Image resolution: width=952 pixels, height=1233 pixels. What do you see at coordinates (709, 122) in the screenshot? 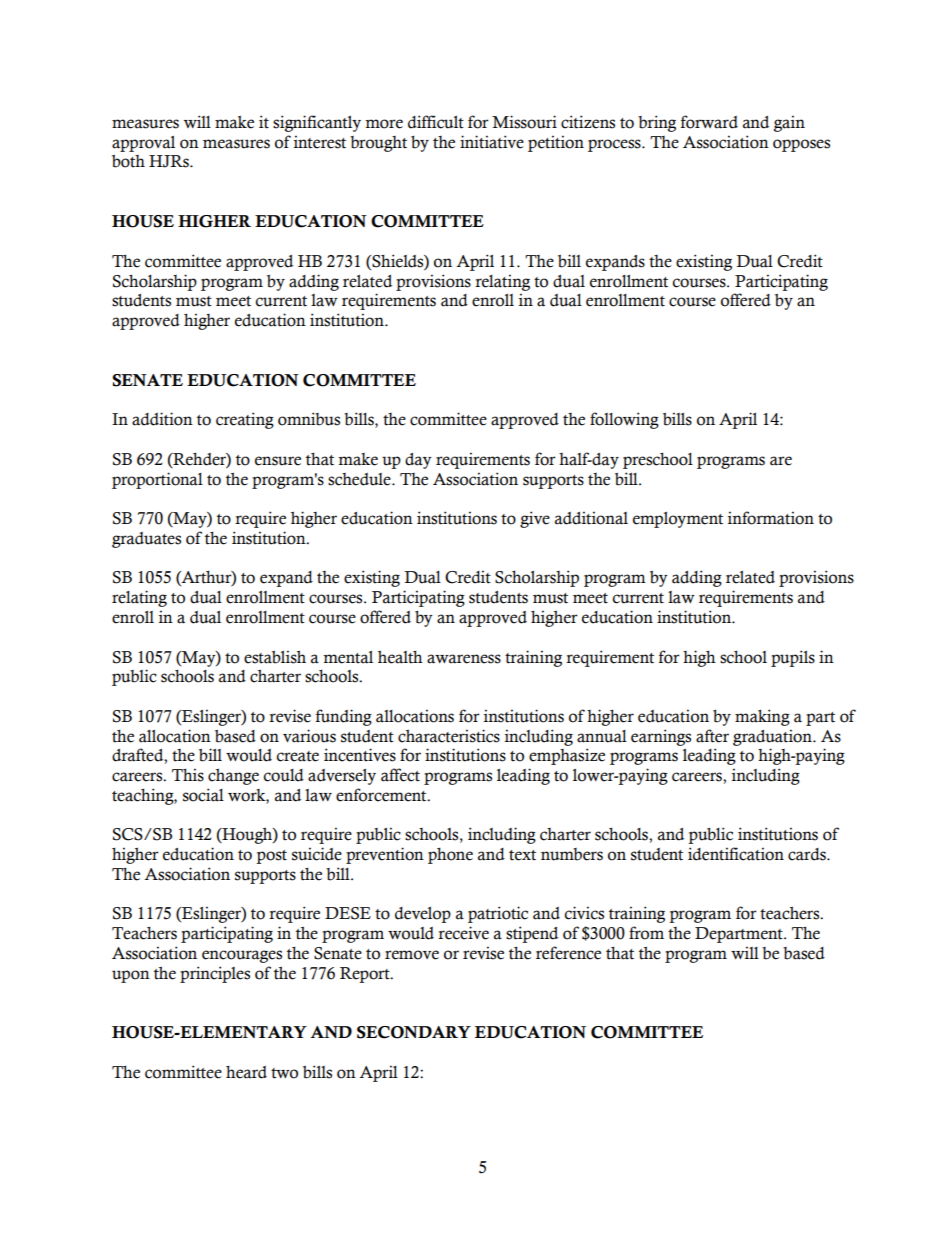
I see `forward` at bounding box center [709, 122].
